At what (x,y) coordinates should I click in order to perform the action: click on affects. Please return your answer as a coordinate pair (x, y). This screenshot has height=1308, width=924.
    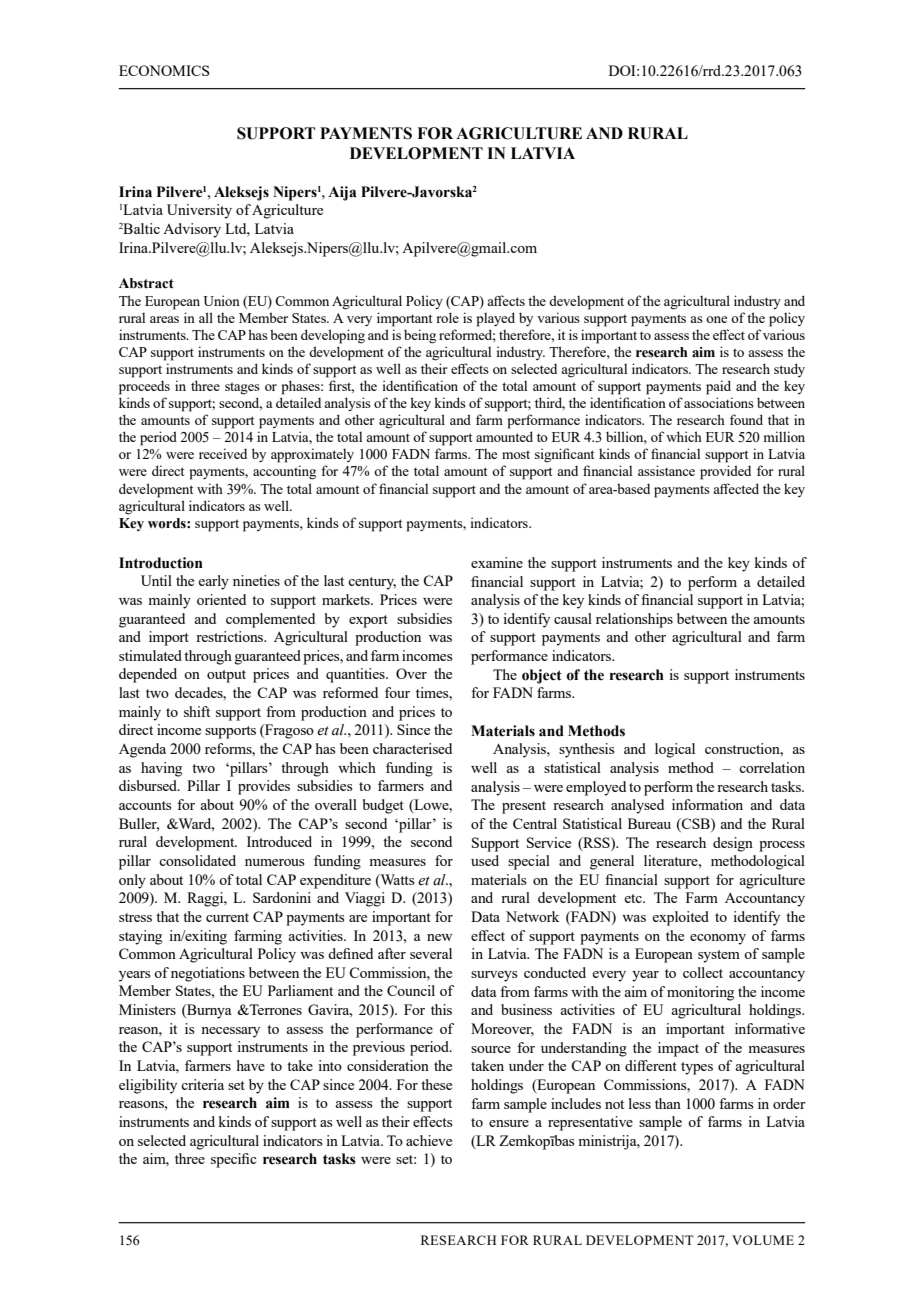
    Looking at the image, I should click on (506, 300).
